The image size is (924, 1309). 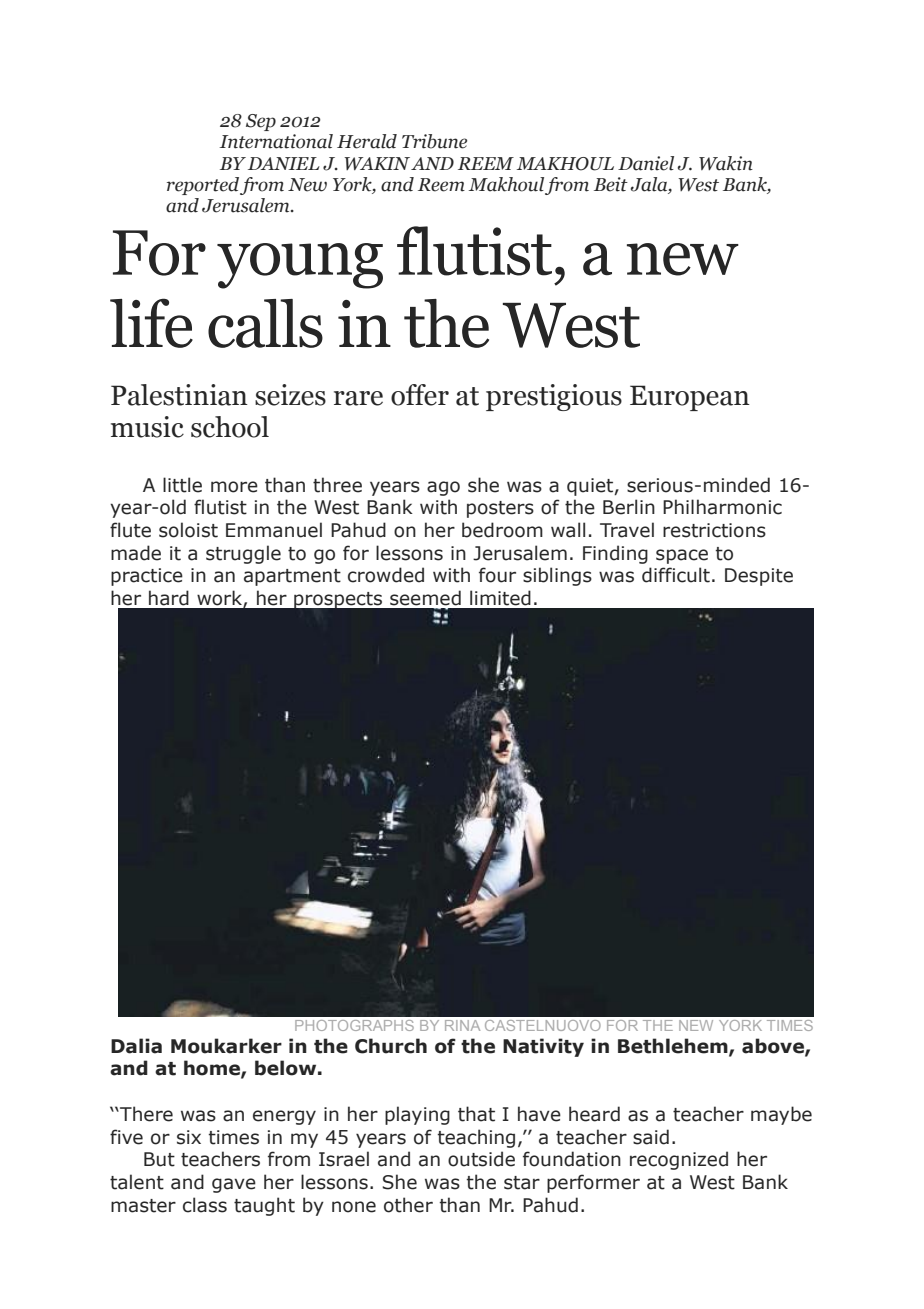 What do you see at coordinates (679, 1160) in the screenshot?
I see `recognized` at bounding box center [679, 1160].
